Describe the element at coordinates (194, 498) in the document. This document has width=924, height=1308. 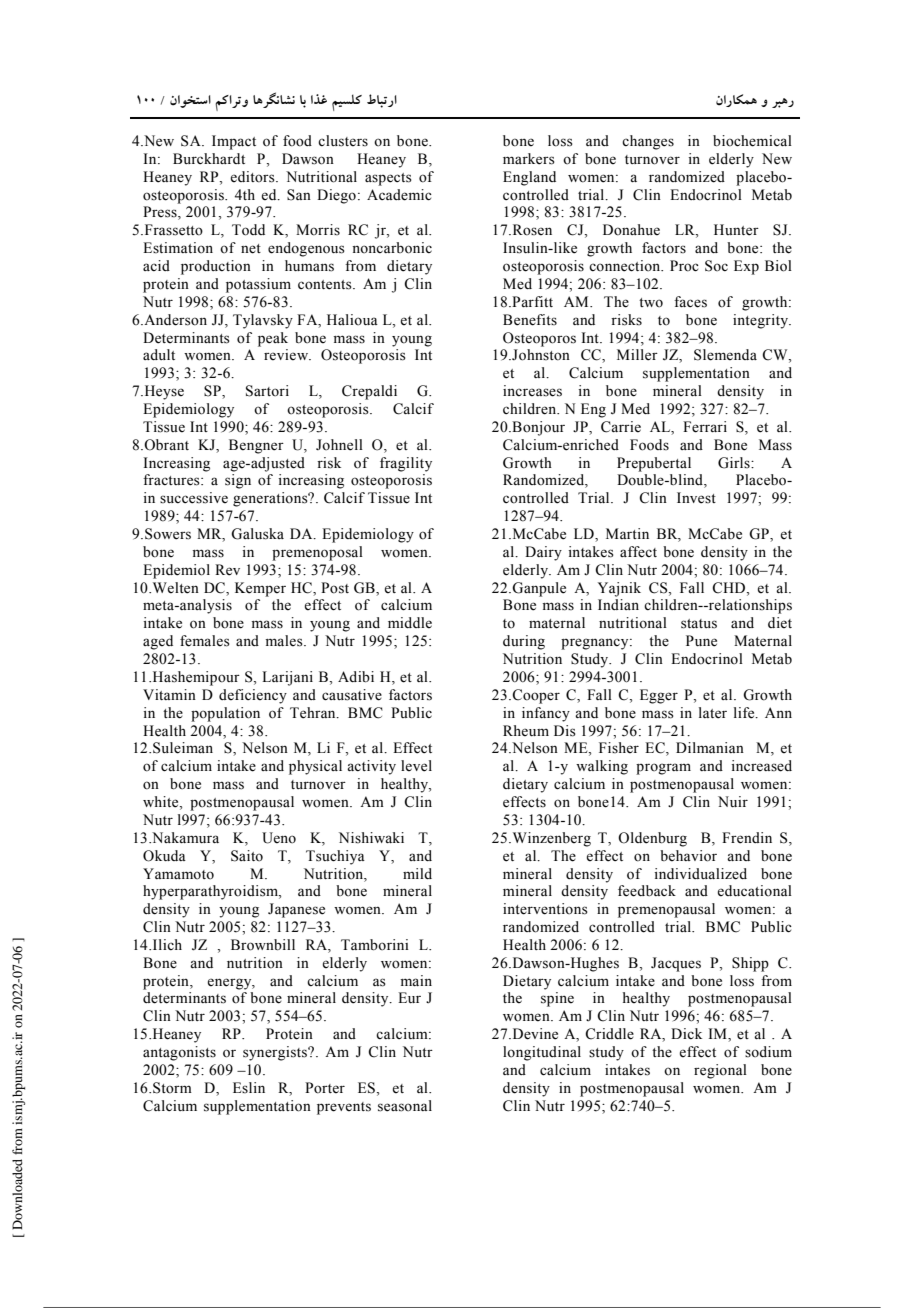
I see `successive` at that location.
